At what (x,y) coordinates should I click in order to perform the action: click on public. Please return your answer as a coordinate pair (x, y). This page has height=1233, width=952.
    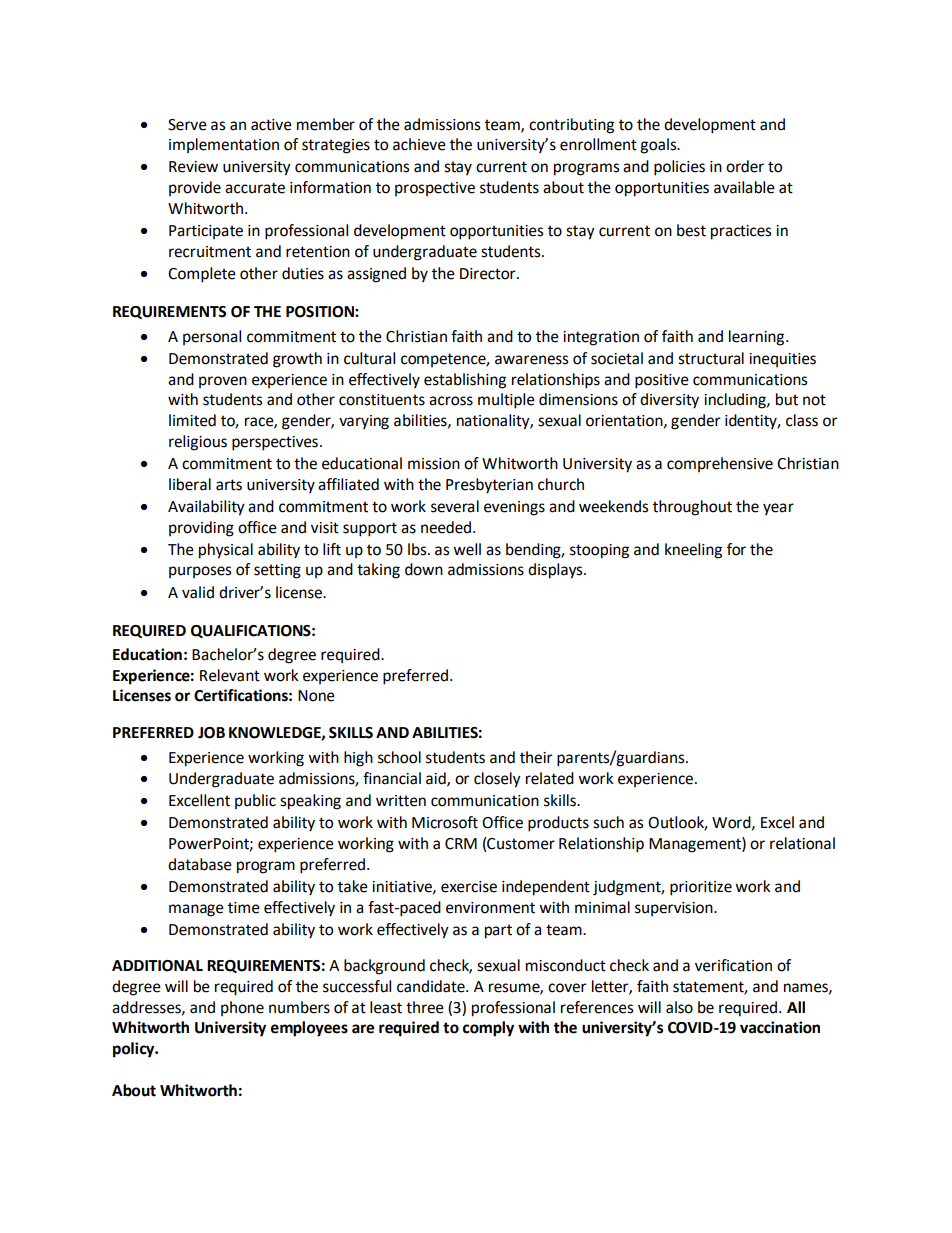
    Looking at the image, I should click on (255, 801).
